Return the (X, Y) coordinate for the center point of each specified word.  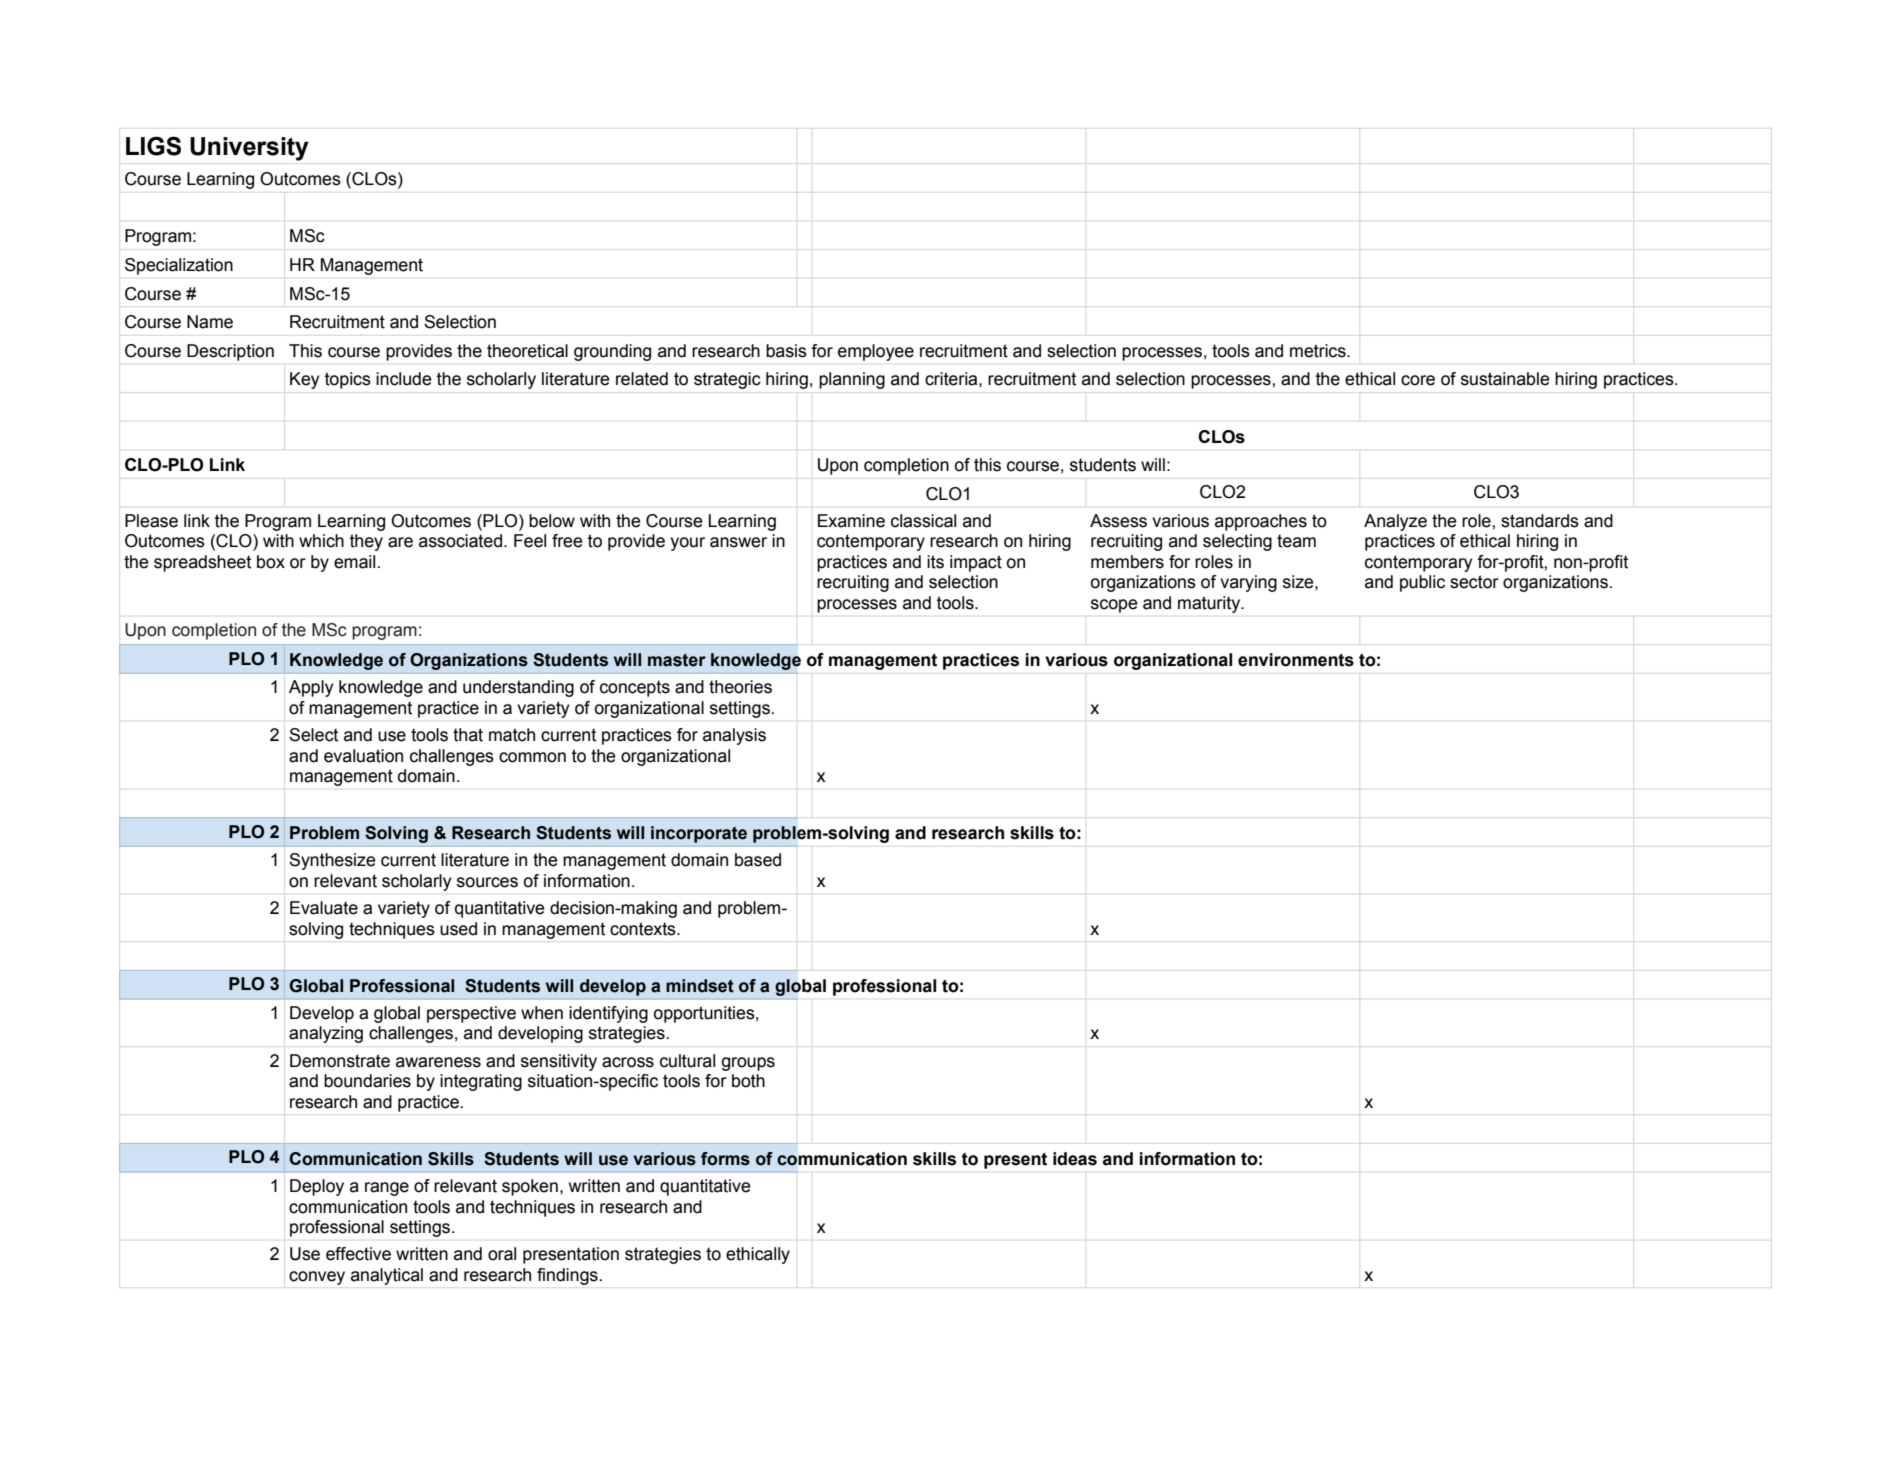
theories (740, 687)
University (249, 149)
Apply (311, 688)
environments (1296, 660)
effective (358, 1254)
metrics (1319, 351)
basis (786, 351)
